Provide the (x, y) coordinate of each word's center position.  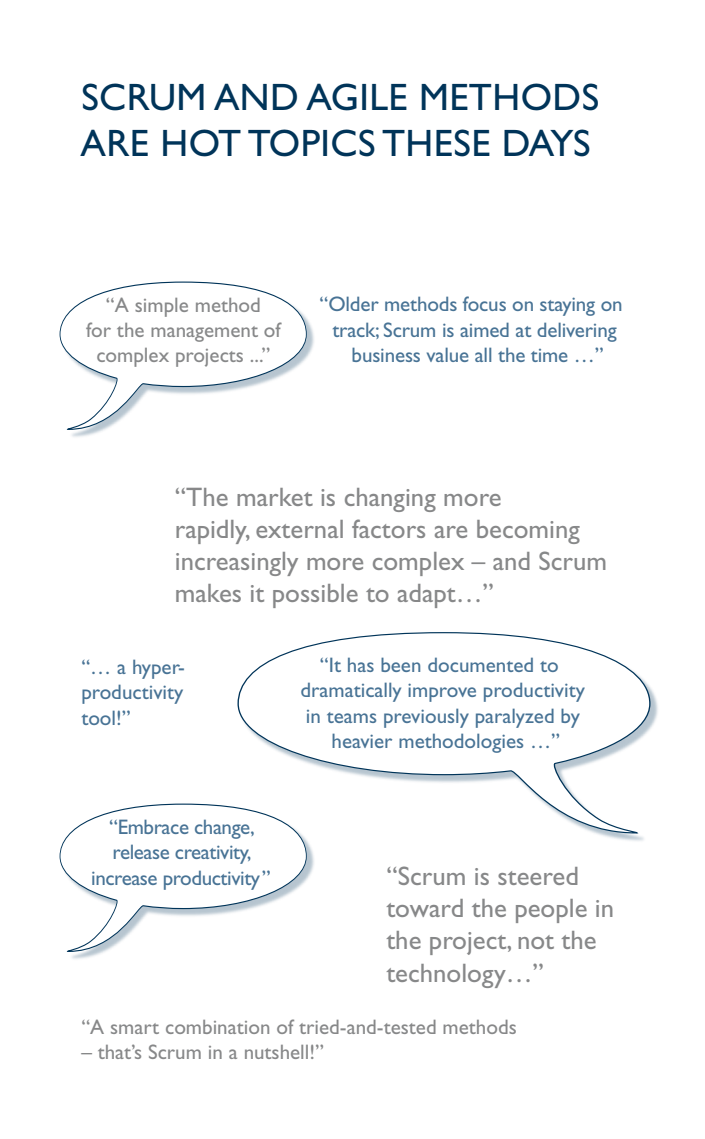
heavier (362, 740)
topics (311, 143)
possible (315, 596)
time (549, 355)
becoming (528, 532)
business (386, 354)
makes (208, 593)
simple (161, 307)
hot (202, 143)
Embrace (154, 826)
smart (135, 1028)
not (536, 942)
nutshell (276, 1052)
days (547, 143)
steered (538, 876)
